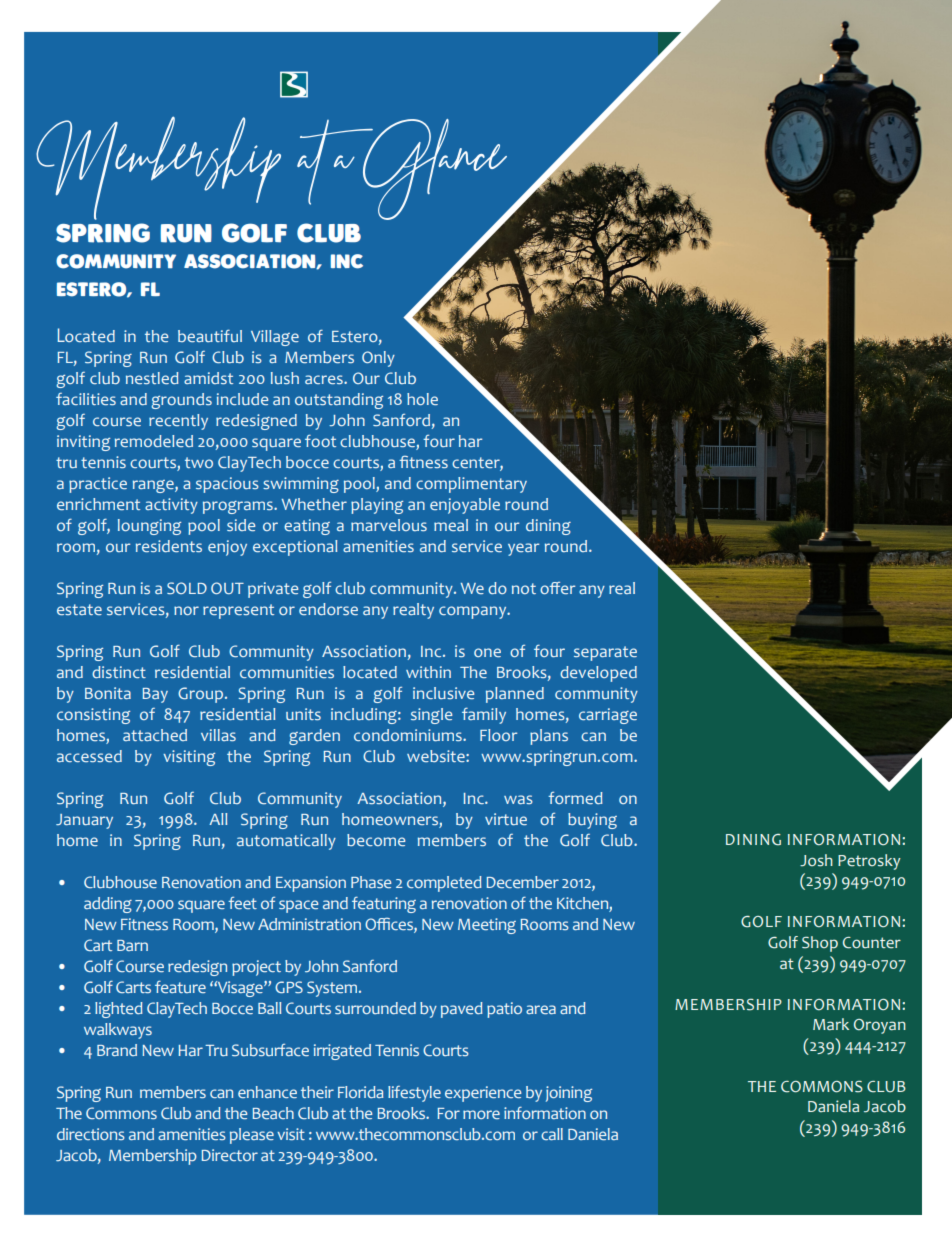 The height and width of the screenshot is (1233, 952). Describe the element at coordinates (378, 359) in the screenshot. I see `Only` at that location.
